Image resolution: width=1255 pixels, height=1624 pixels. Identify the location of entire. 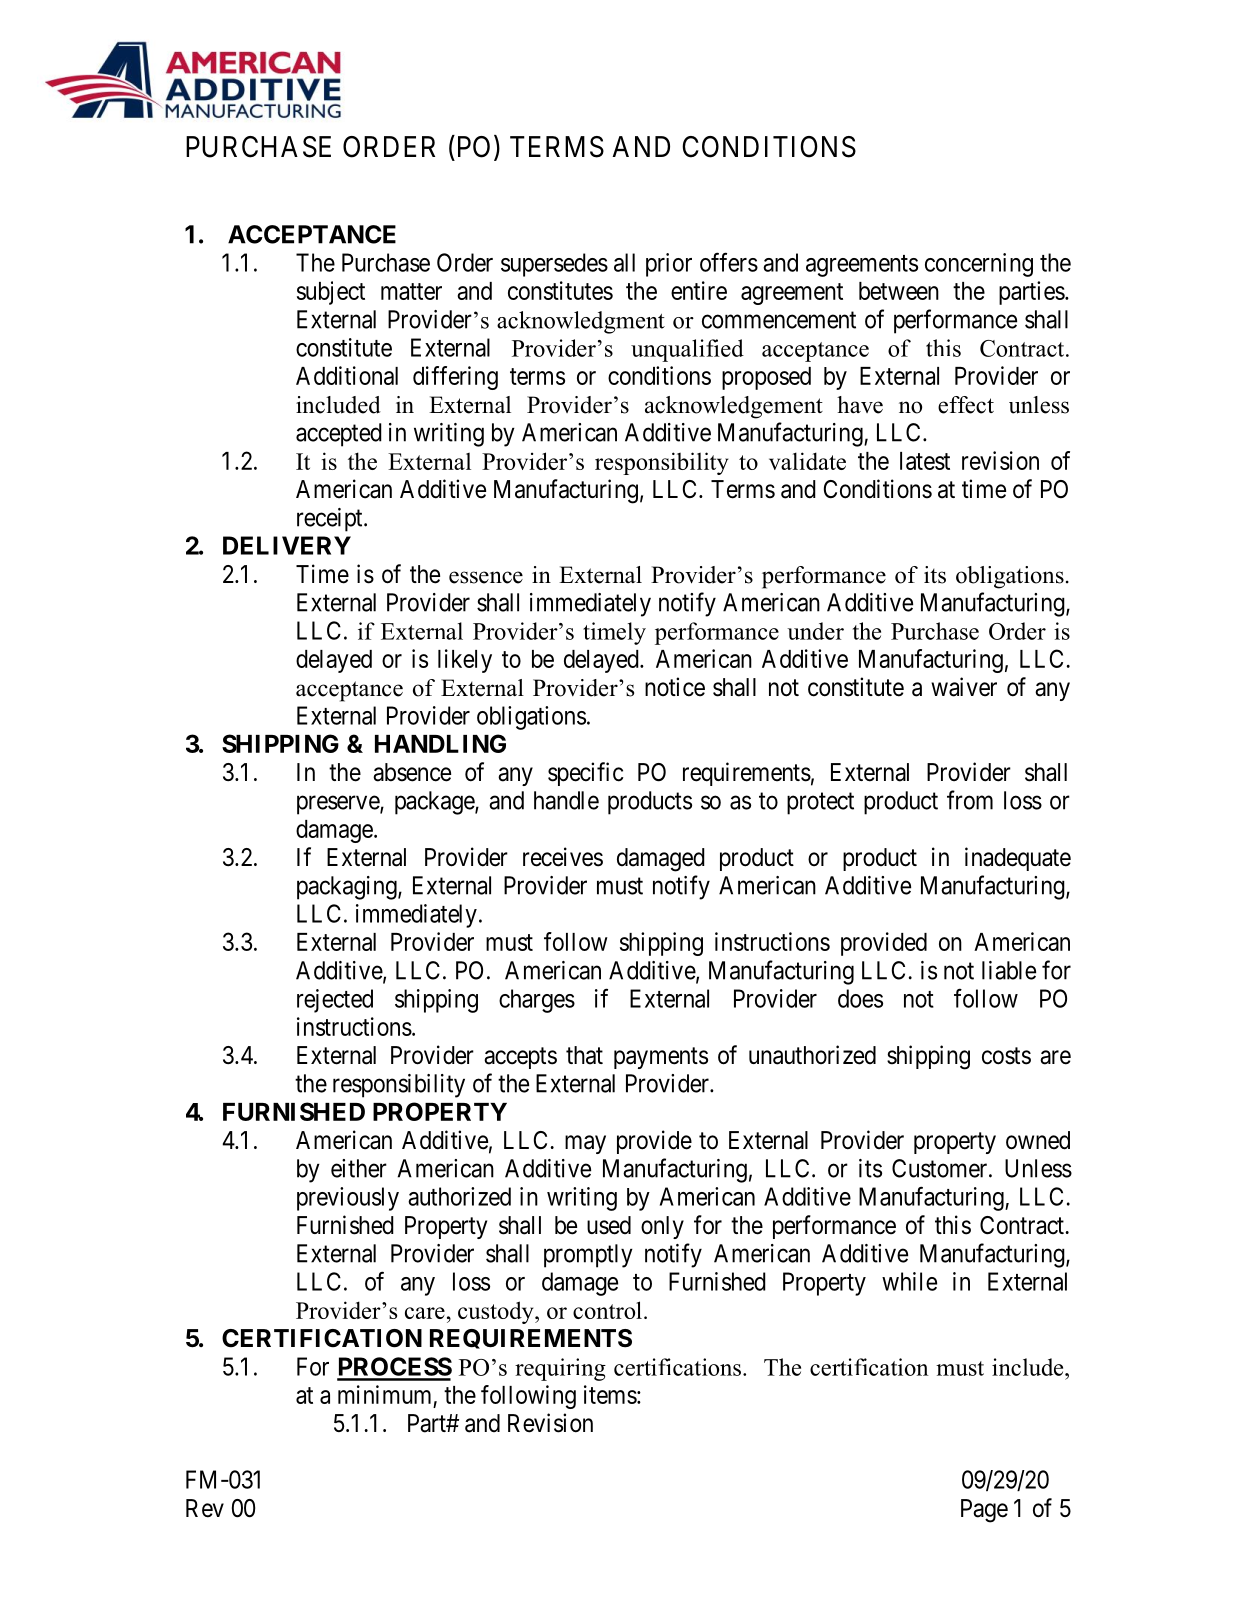
(699, 290).
